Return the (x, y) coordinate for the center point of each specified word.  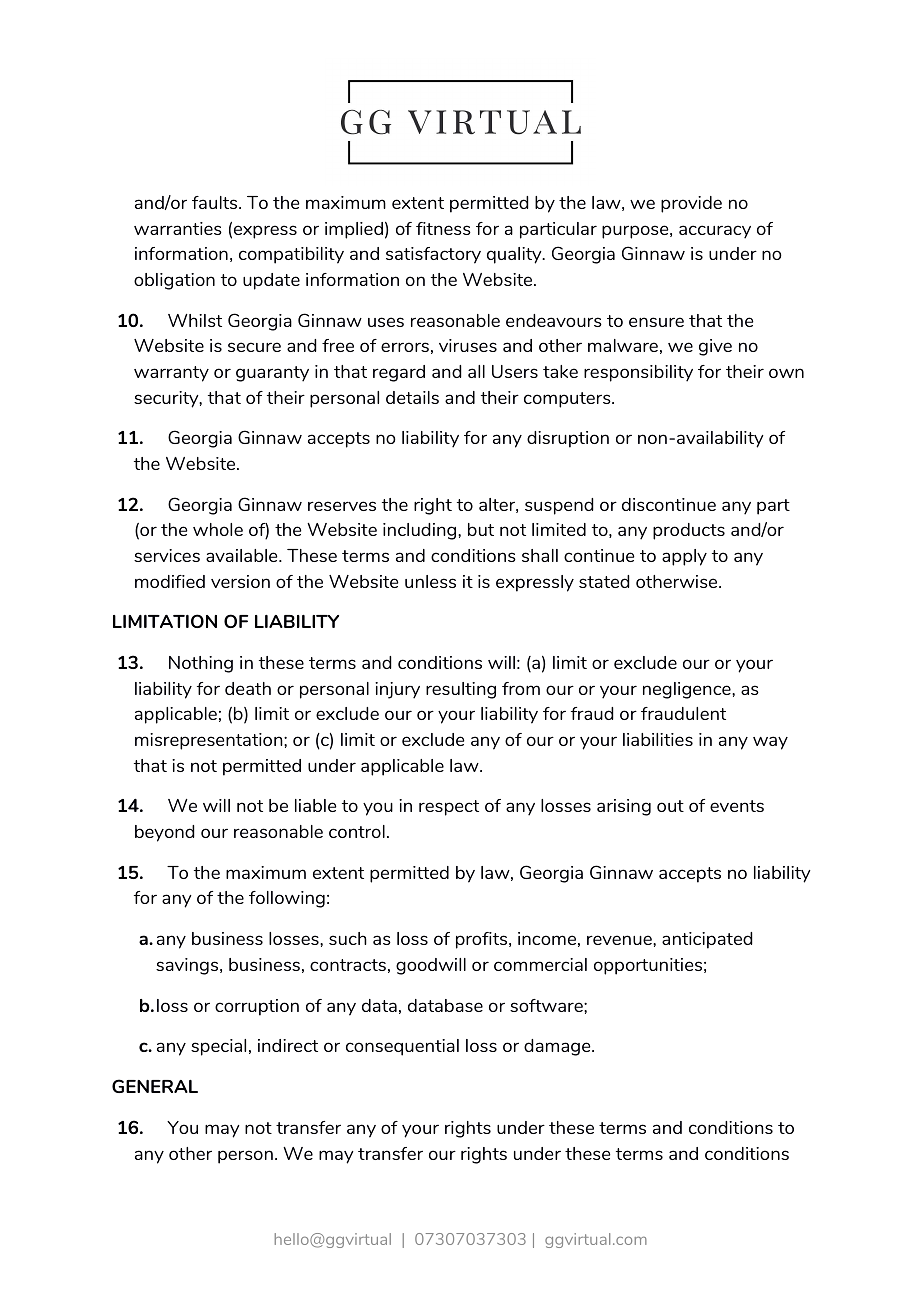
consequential (402, 1047)
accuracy (715, 232)
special (218, 1047)
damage (558, 1047)
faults (216, 202)
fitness (443, 228)
